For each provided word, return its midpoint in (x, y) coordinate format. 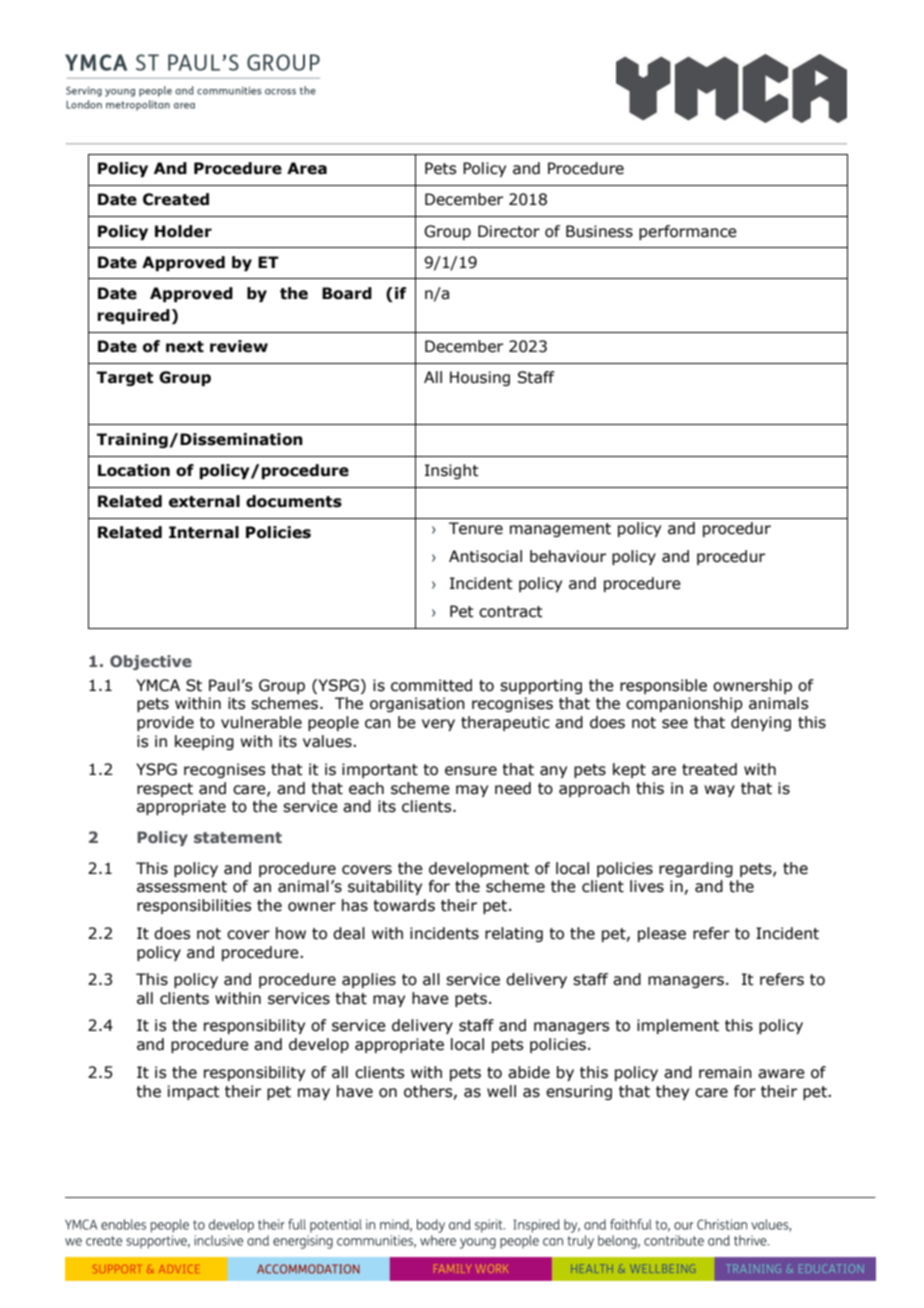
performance (688, 232)
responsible (663, 686)
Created (176, 199)
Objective (151, 662)
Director (509, 231)
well (501, 1091)
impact (194, 1092)
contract (511, 612)
